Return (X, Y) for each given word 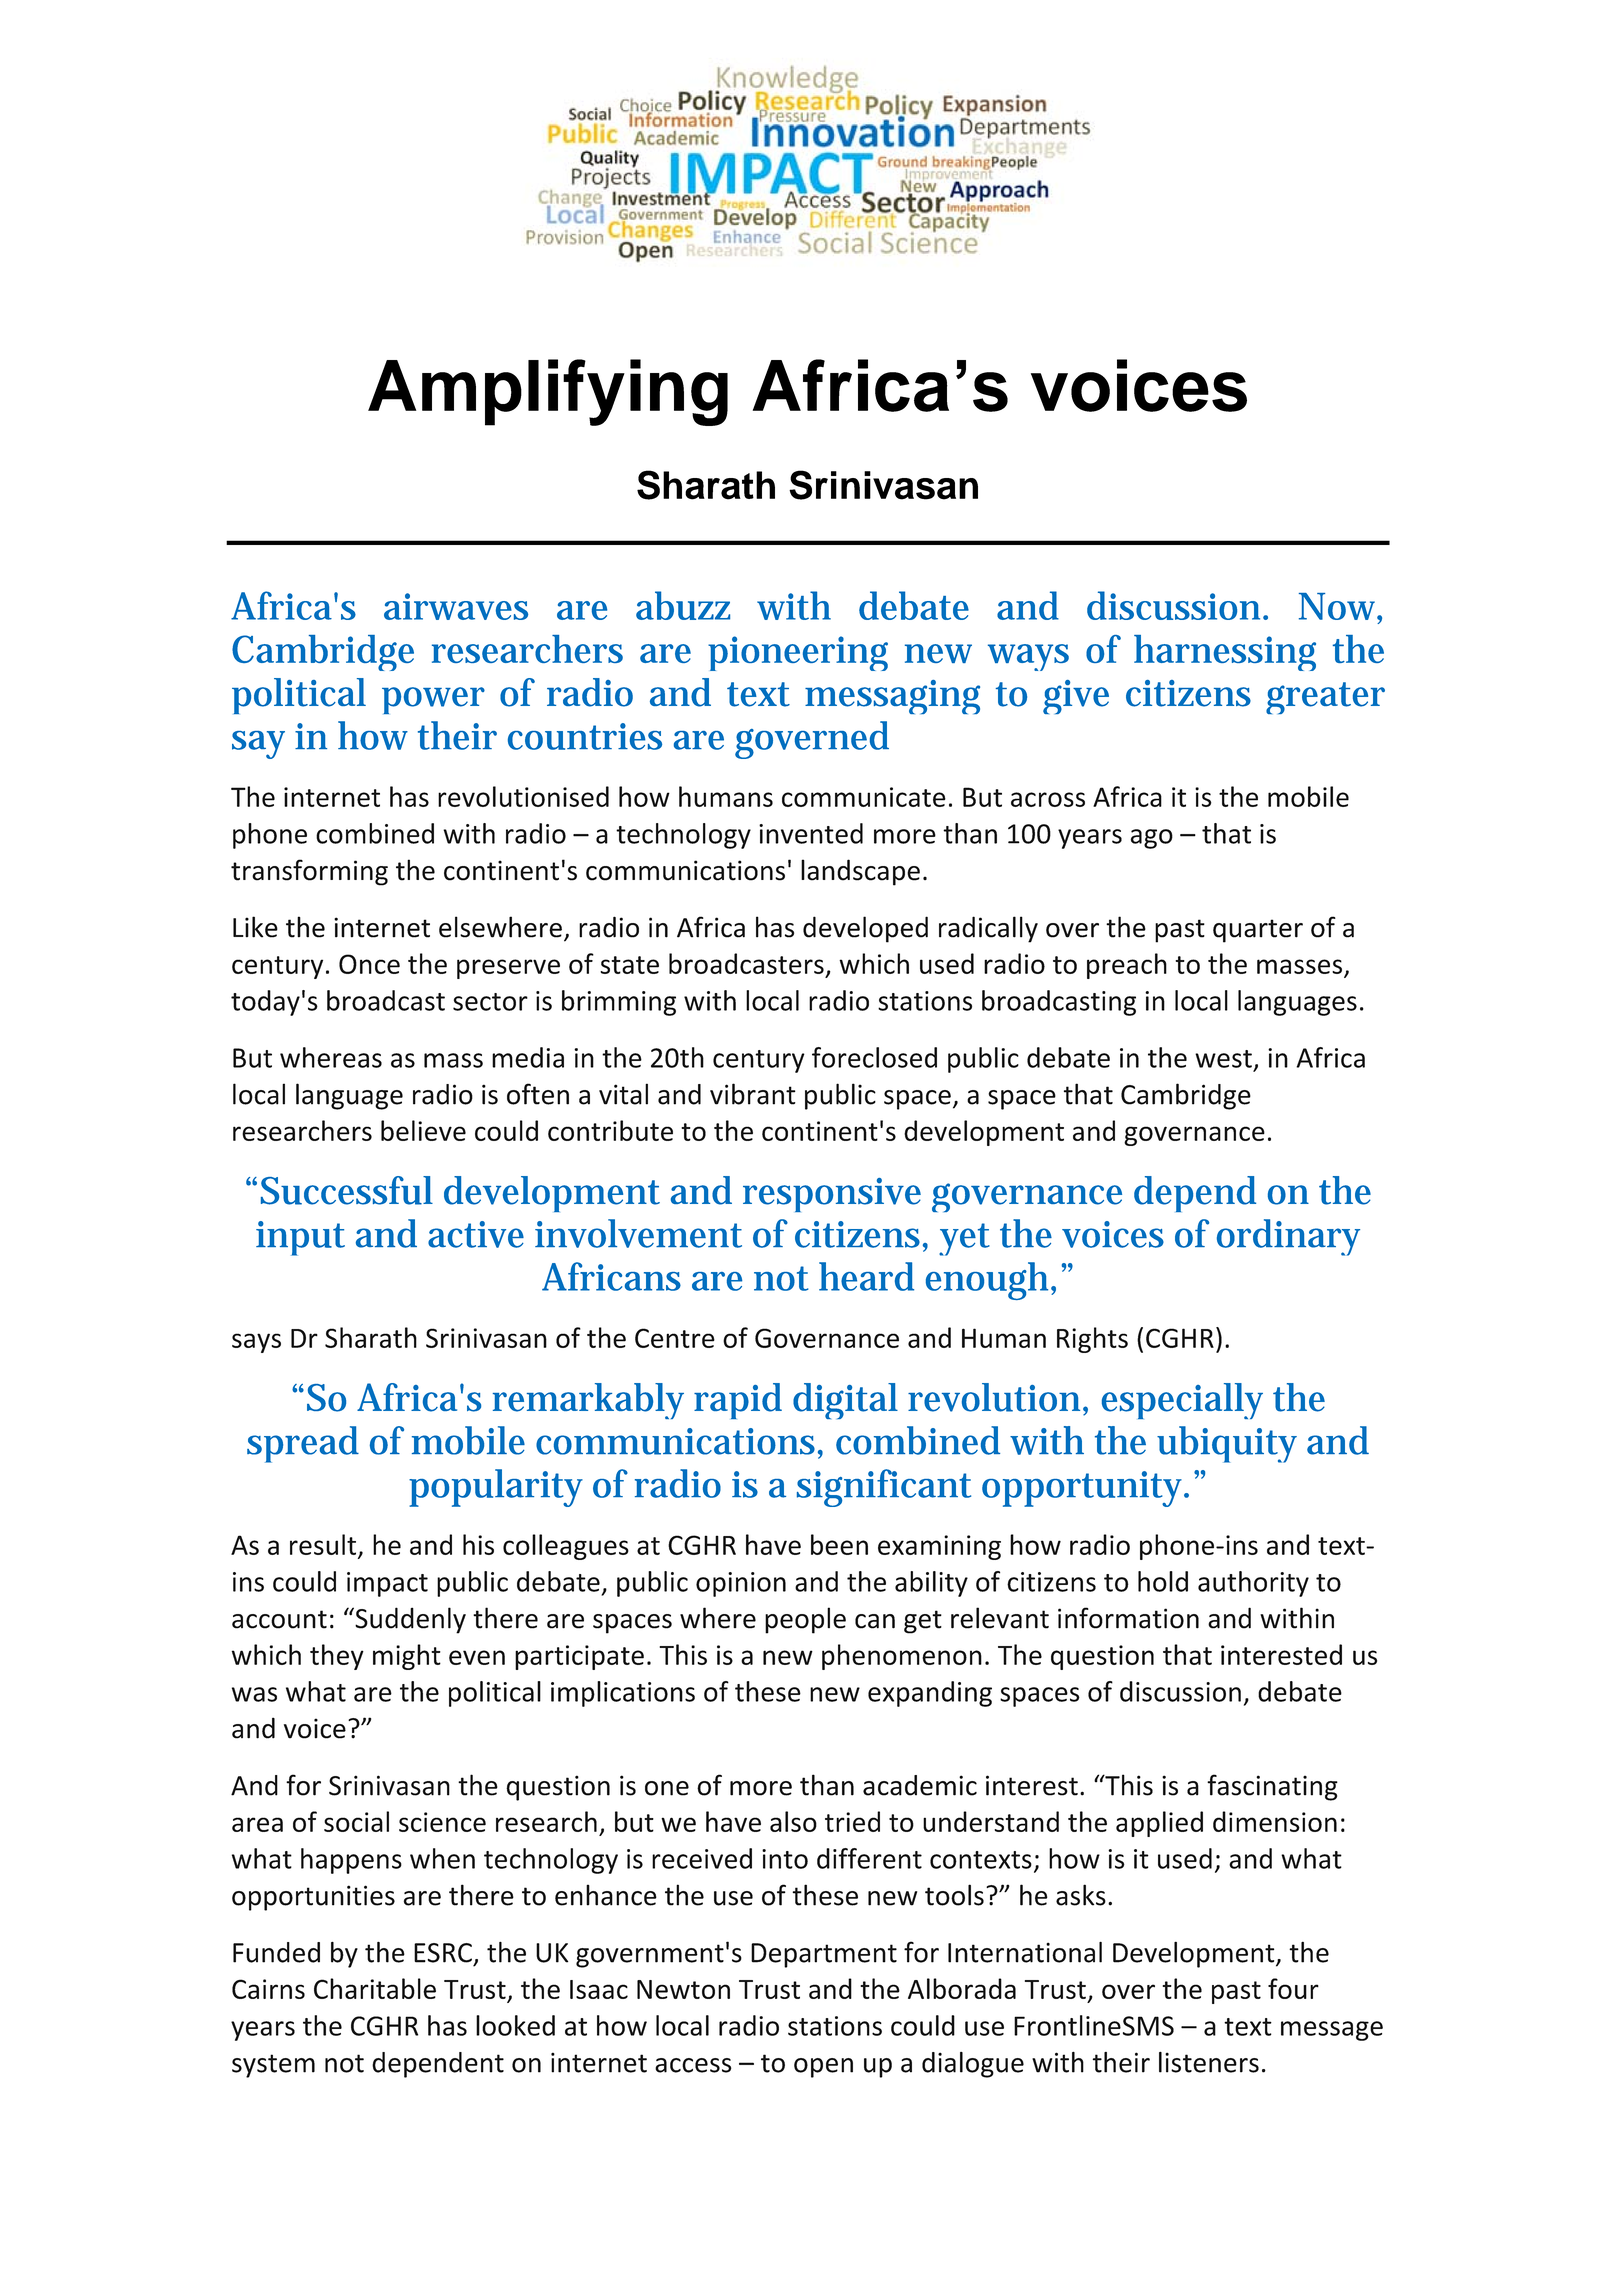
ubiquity (1227, 1444)
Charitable (375, 1988)
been (839, 1544)
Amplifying (548, 392)
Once (369, 964)
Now (1340, 608)
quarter (1258, 931)
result (324, 1545)
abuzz (683, 605)
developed (865, 929)
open (823, 2068)
